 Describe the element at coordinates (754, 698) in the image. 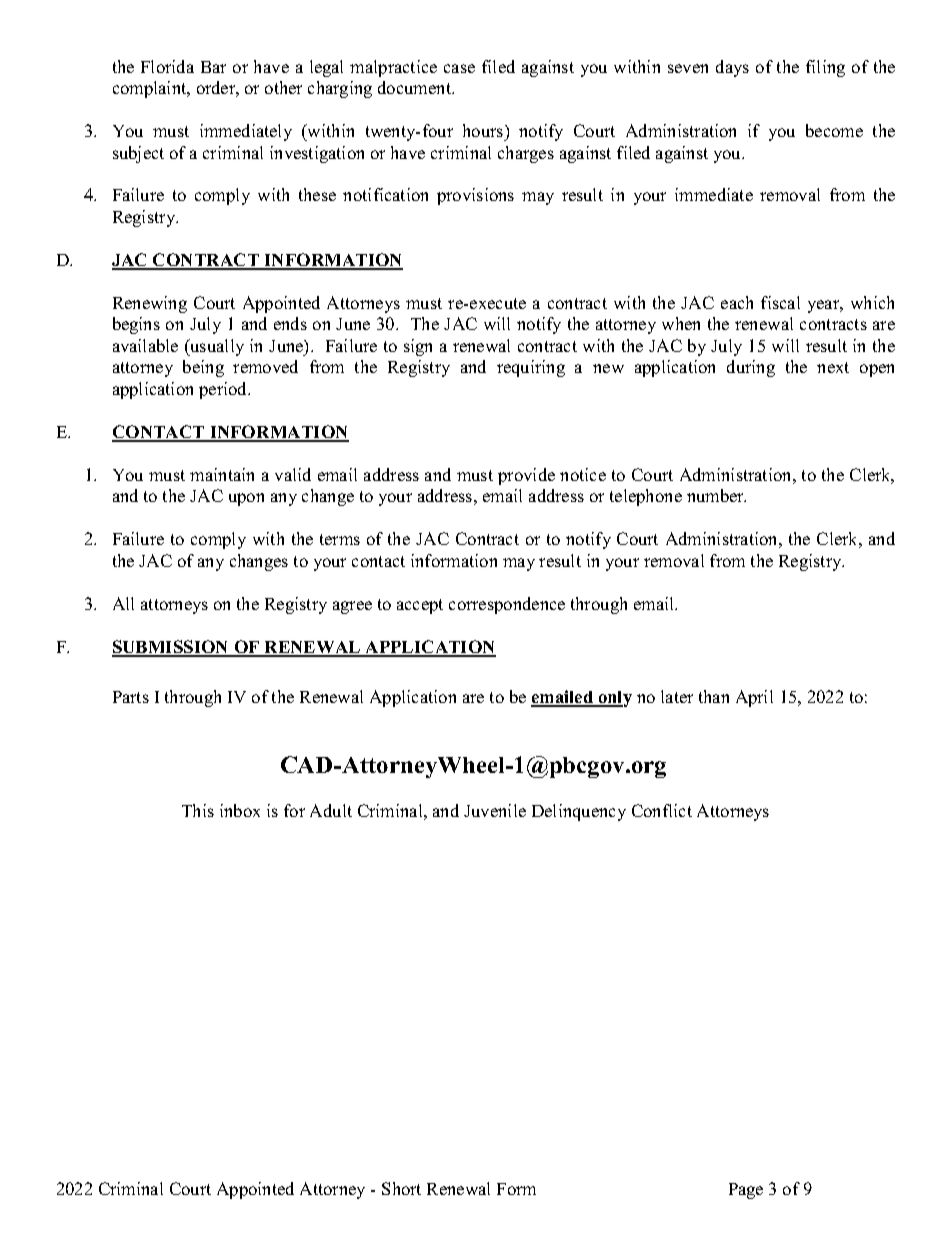

I see `April` at that location.
